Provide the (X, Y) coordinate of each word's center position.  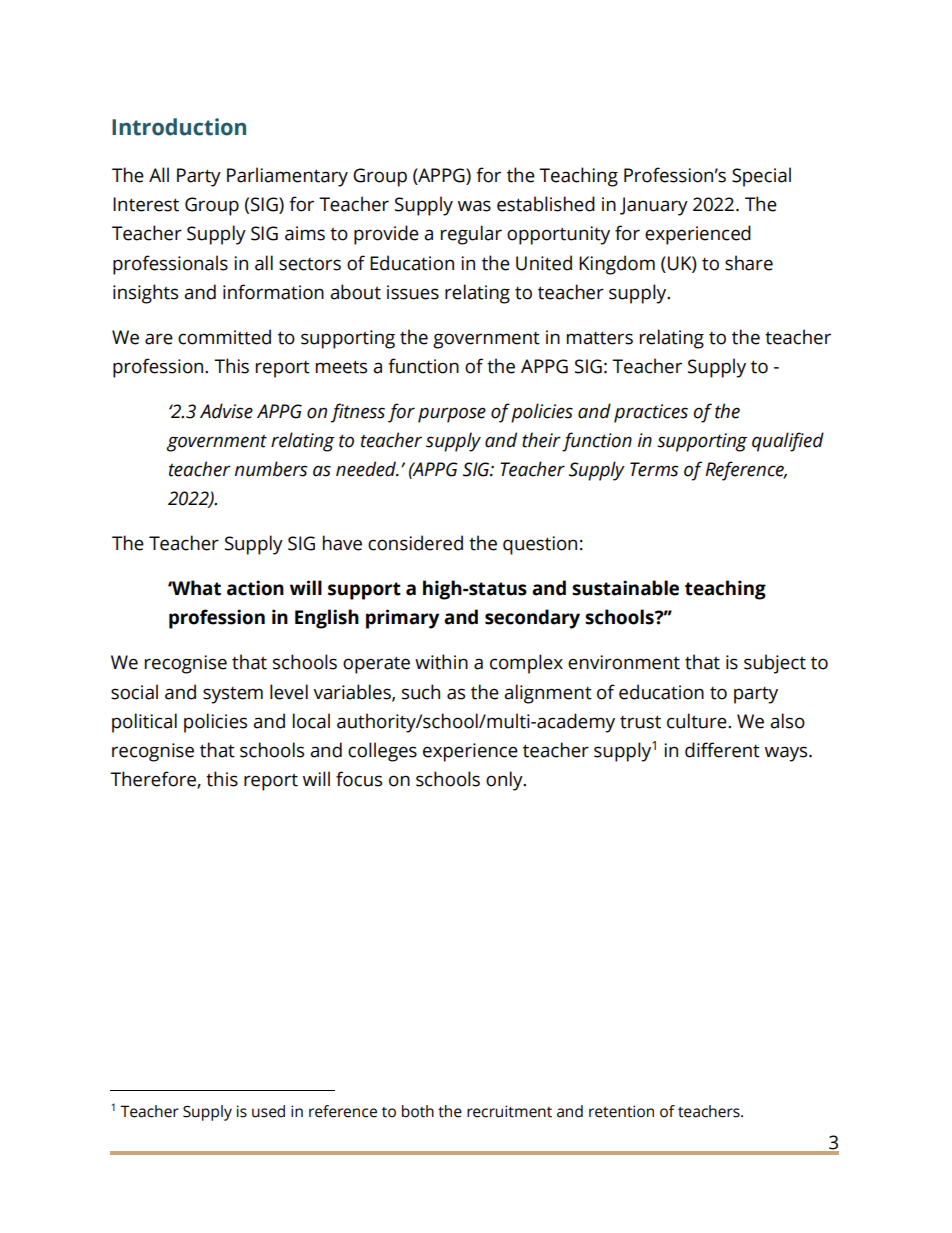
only (505, 781)
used (268, 1111)
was (474, 206)
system (233, 695)
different (722, 750)
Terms (654, 469)
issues (413, 292)
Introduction (179, 127)
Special (761, 177)
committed (224, 337)
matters (600, 338)
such (421, 692)
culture (698, 721)
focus (359, 779)
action (255, 588)
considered (415, 543)
